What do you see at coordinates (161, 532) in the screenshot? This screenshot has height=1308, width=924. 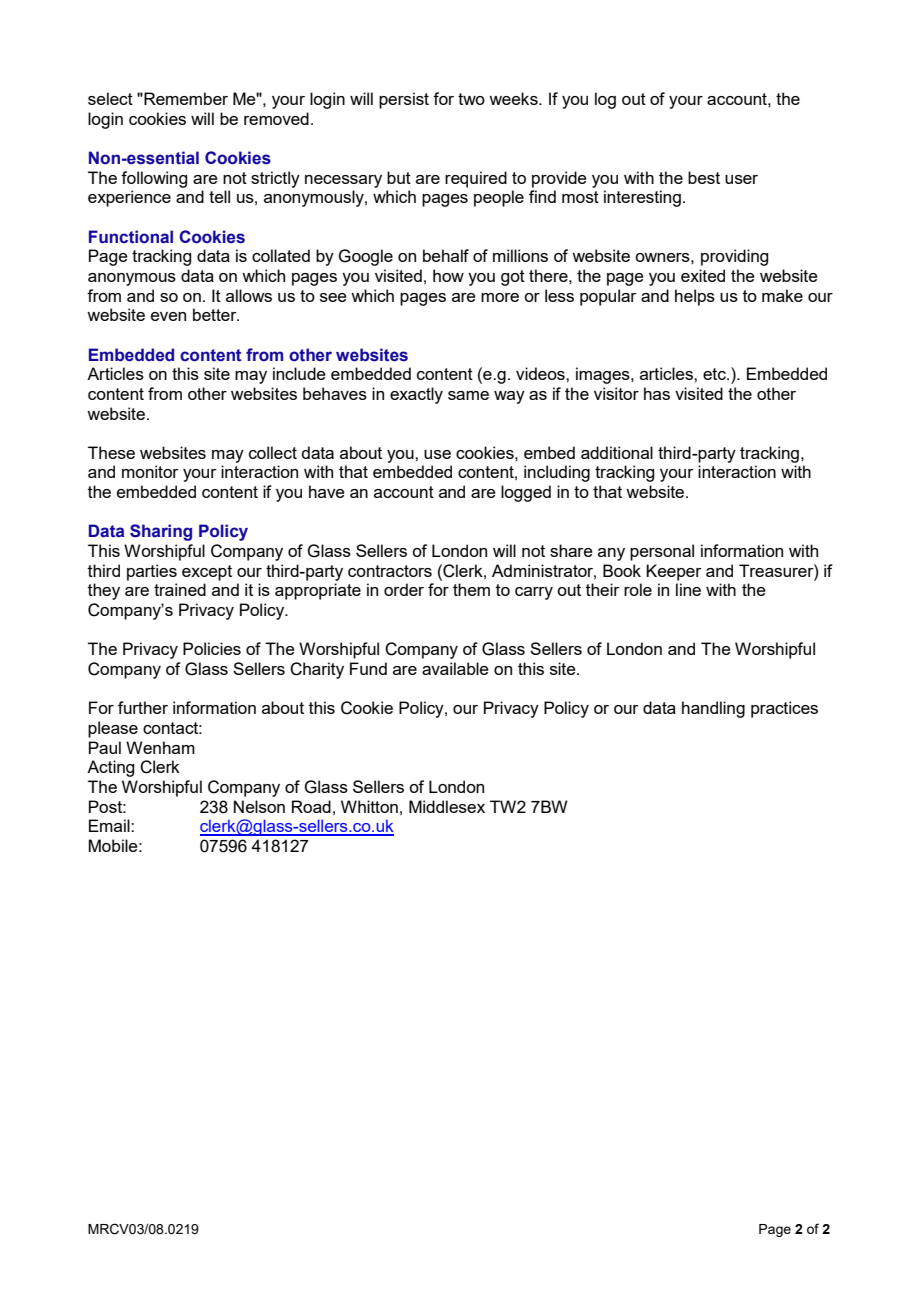 I see `Sharing` at bounding box center [161, 532].
